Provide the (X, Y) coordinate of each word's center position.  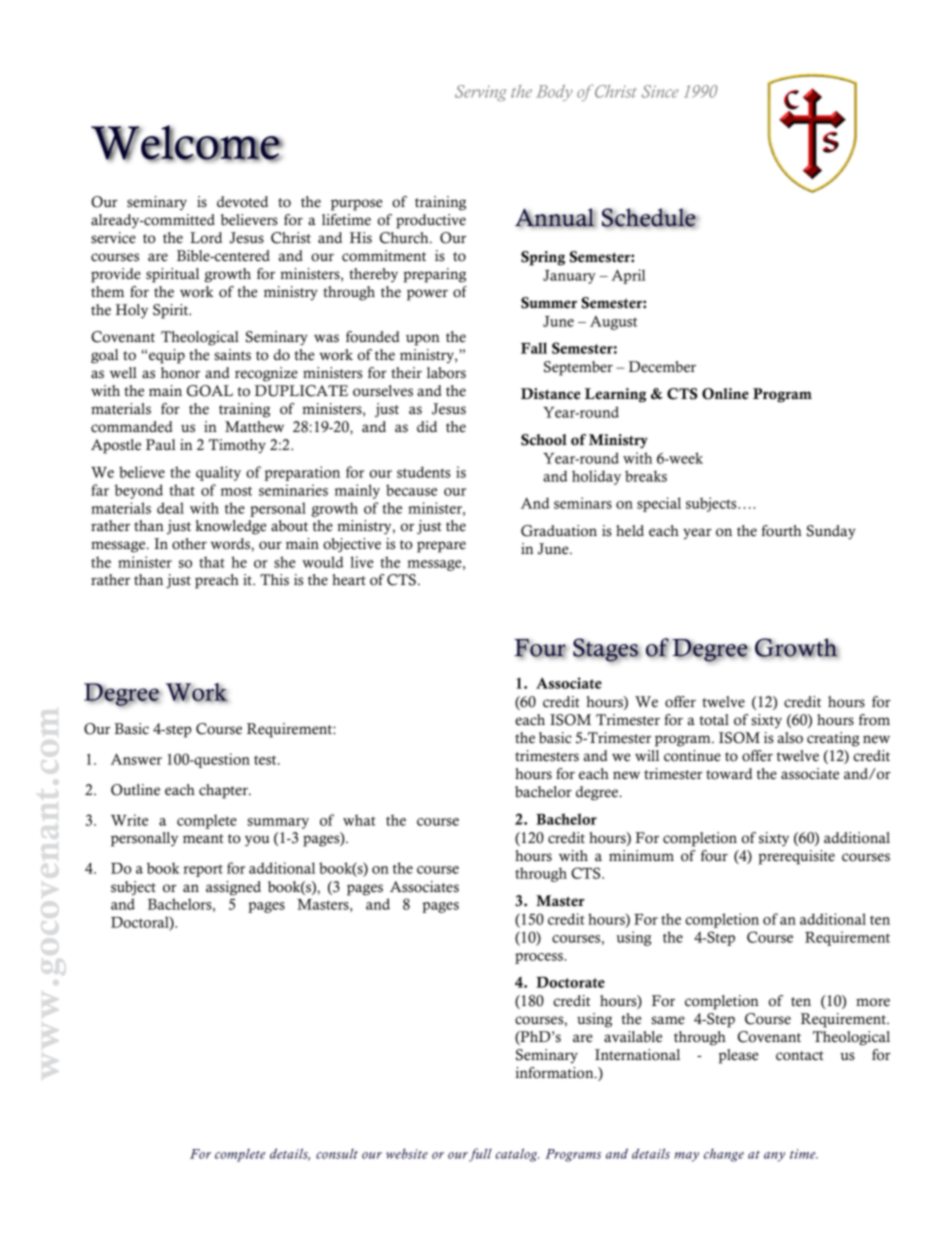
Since (660, 91)
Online (725, 394)
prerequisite (796, 857)
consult (337, 1153)
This (274, 580)
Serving (481, 93)
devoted (242, 202)
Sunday (831, 532)
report (203, 870)
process (540, 958)
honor (180, 373)
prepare (441, 547)
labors (446, 373)
